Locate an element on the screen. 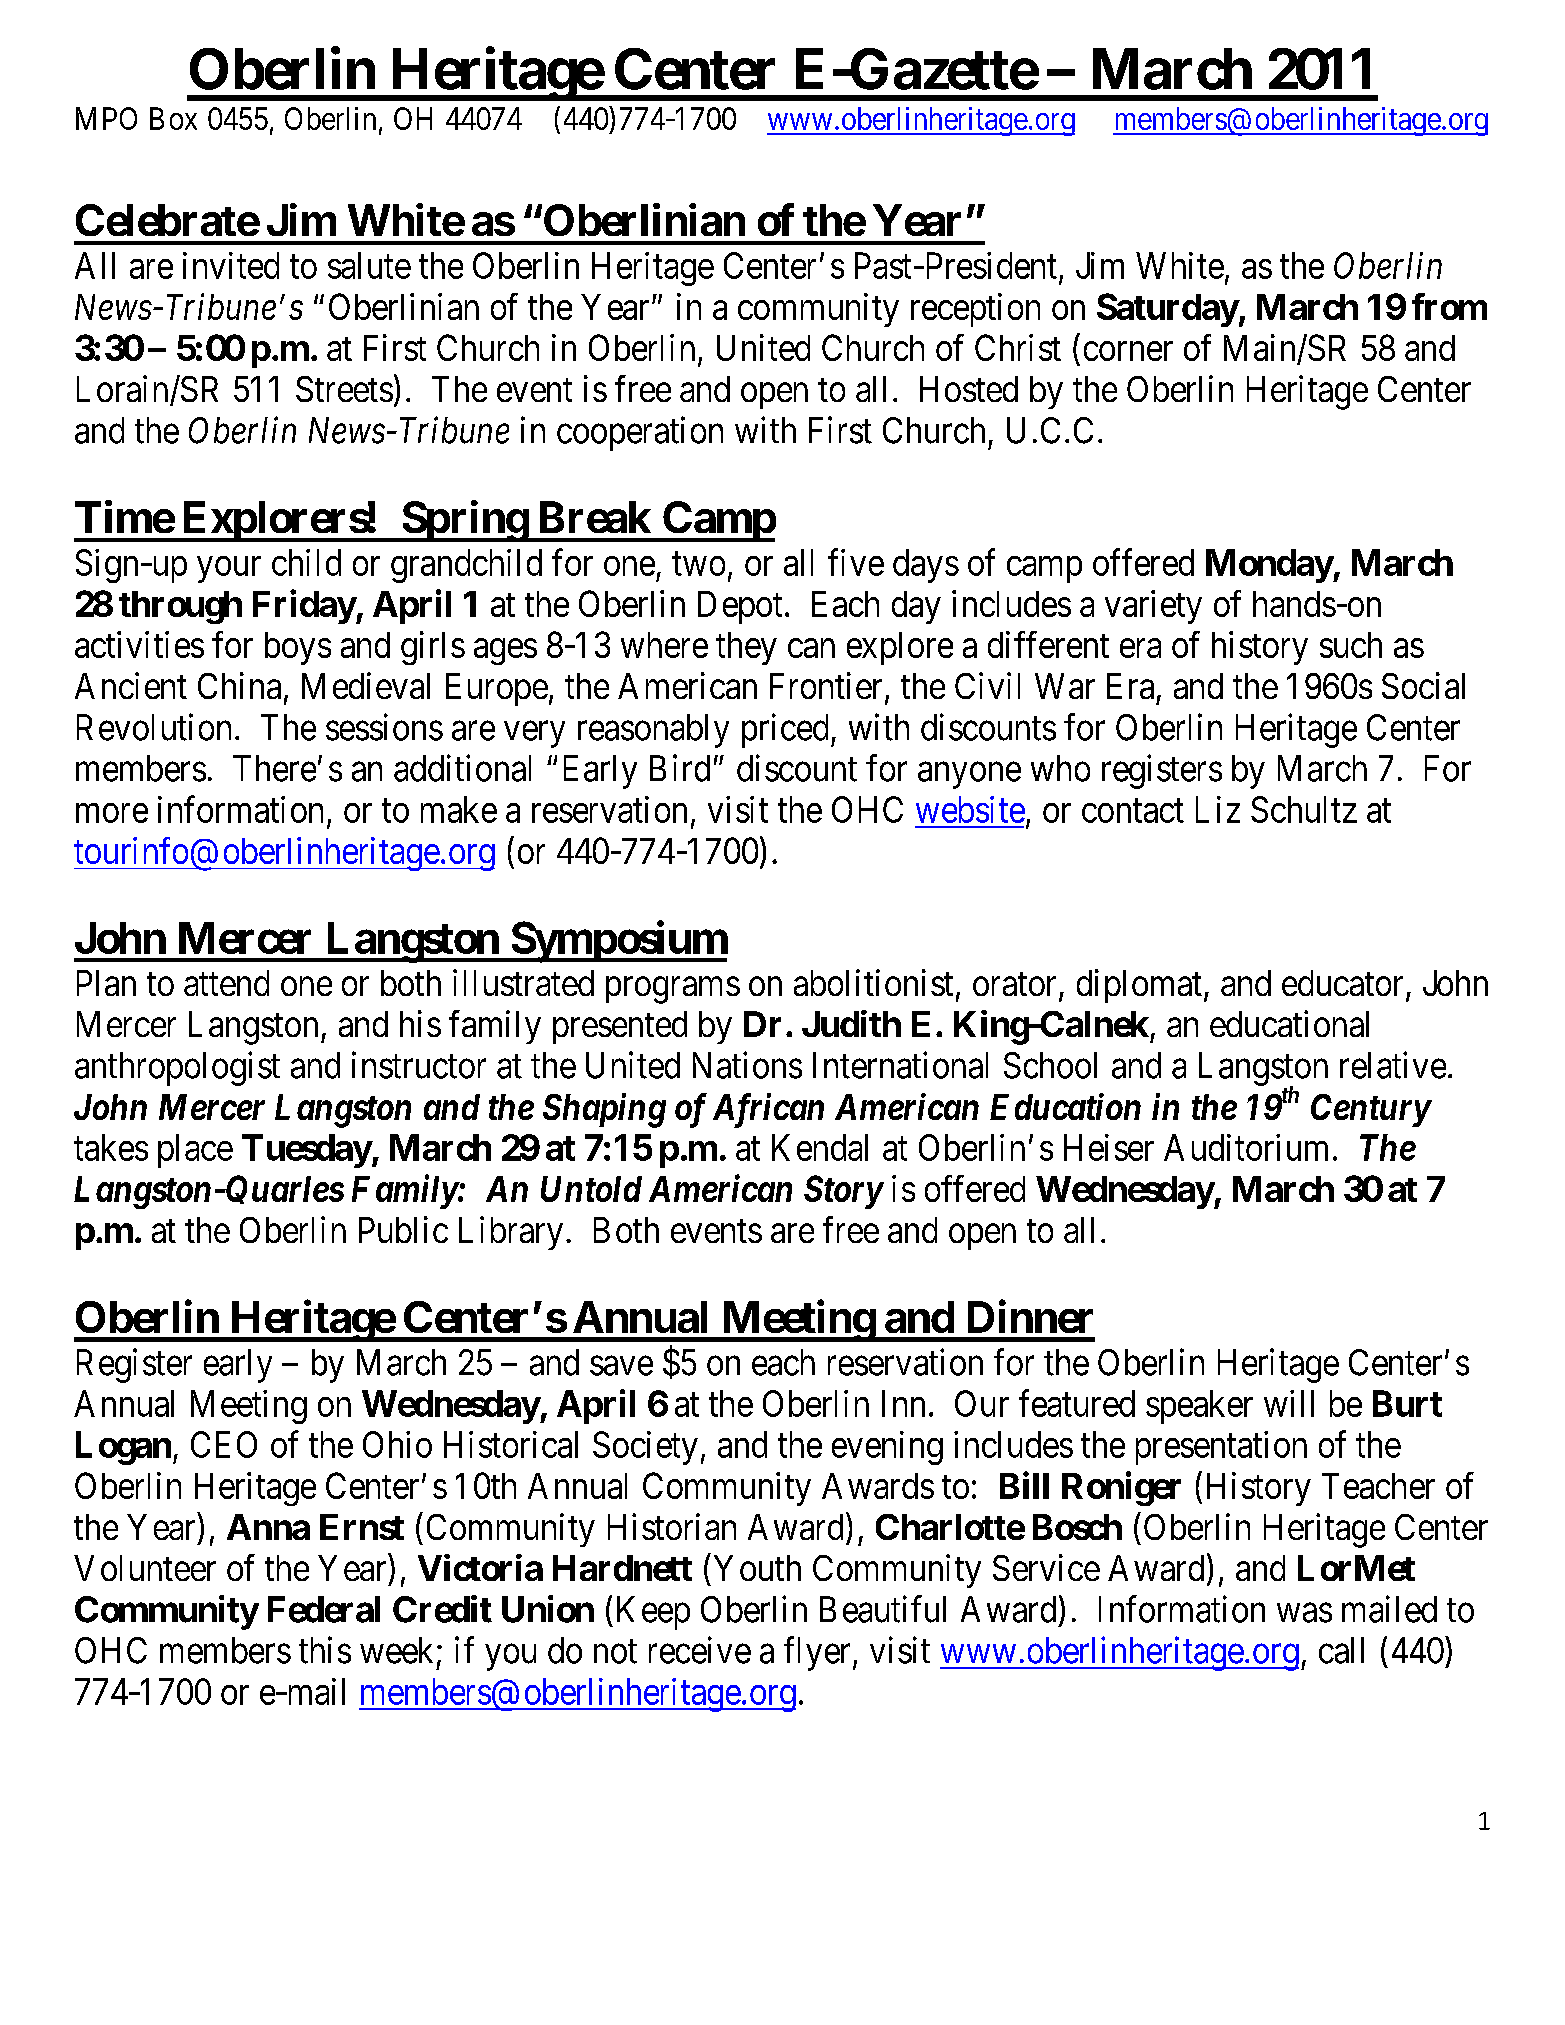  from is located at coordinates (1449, 306).
